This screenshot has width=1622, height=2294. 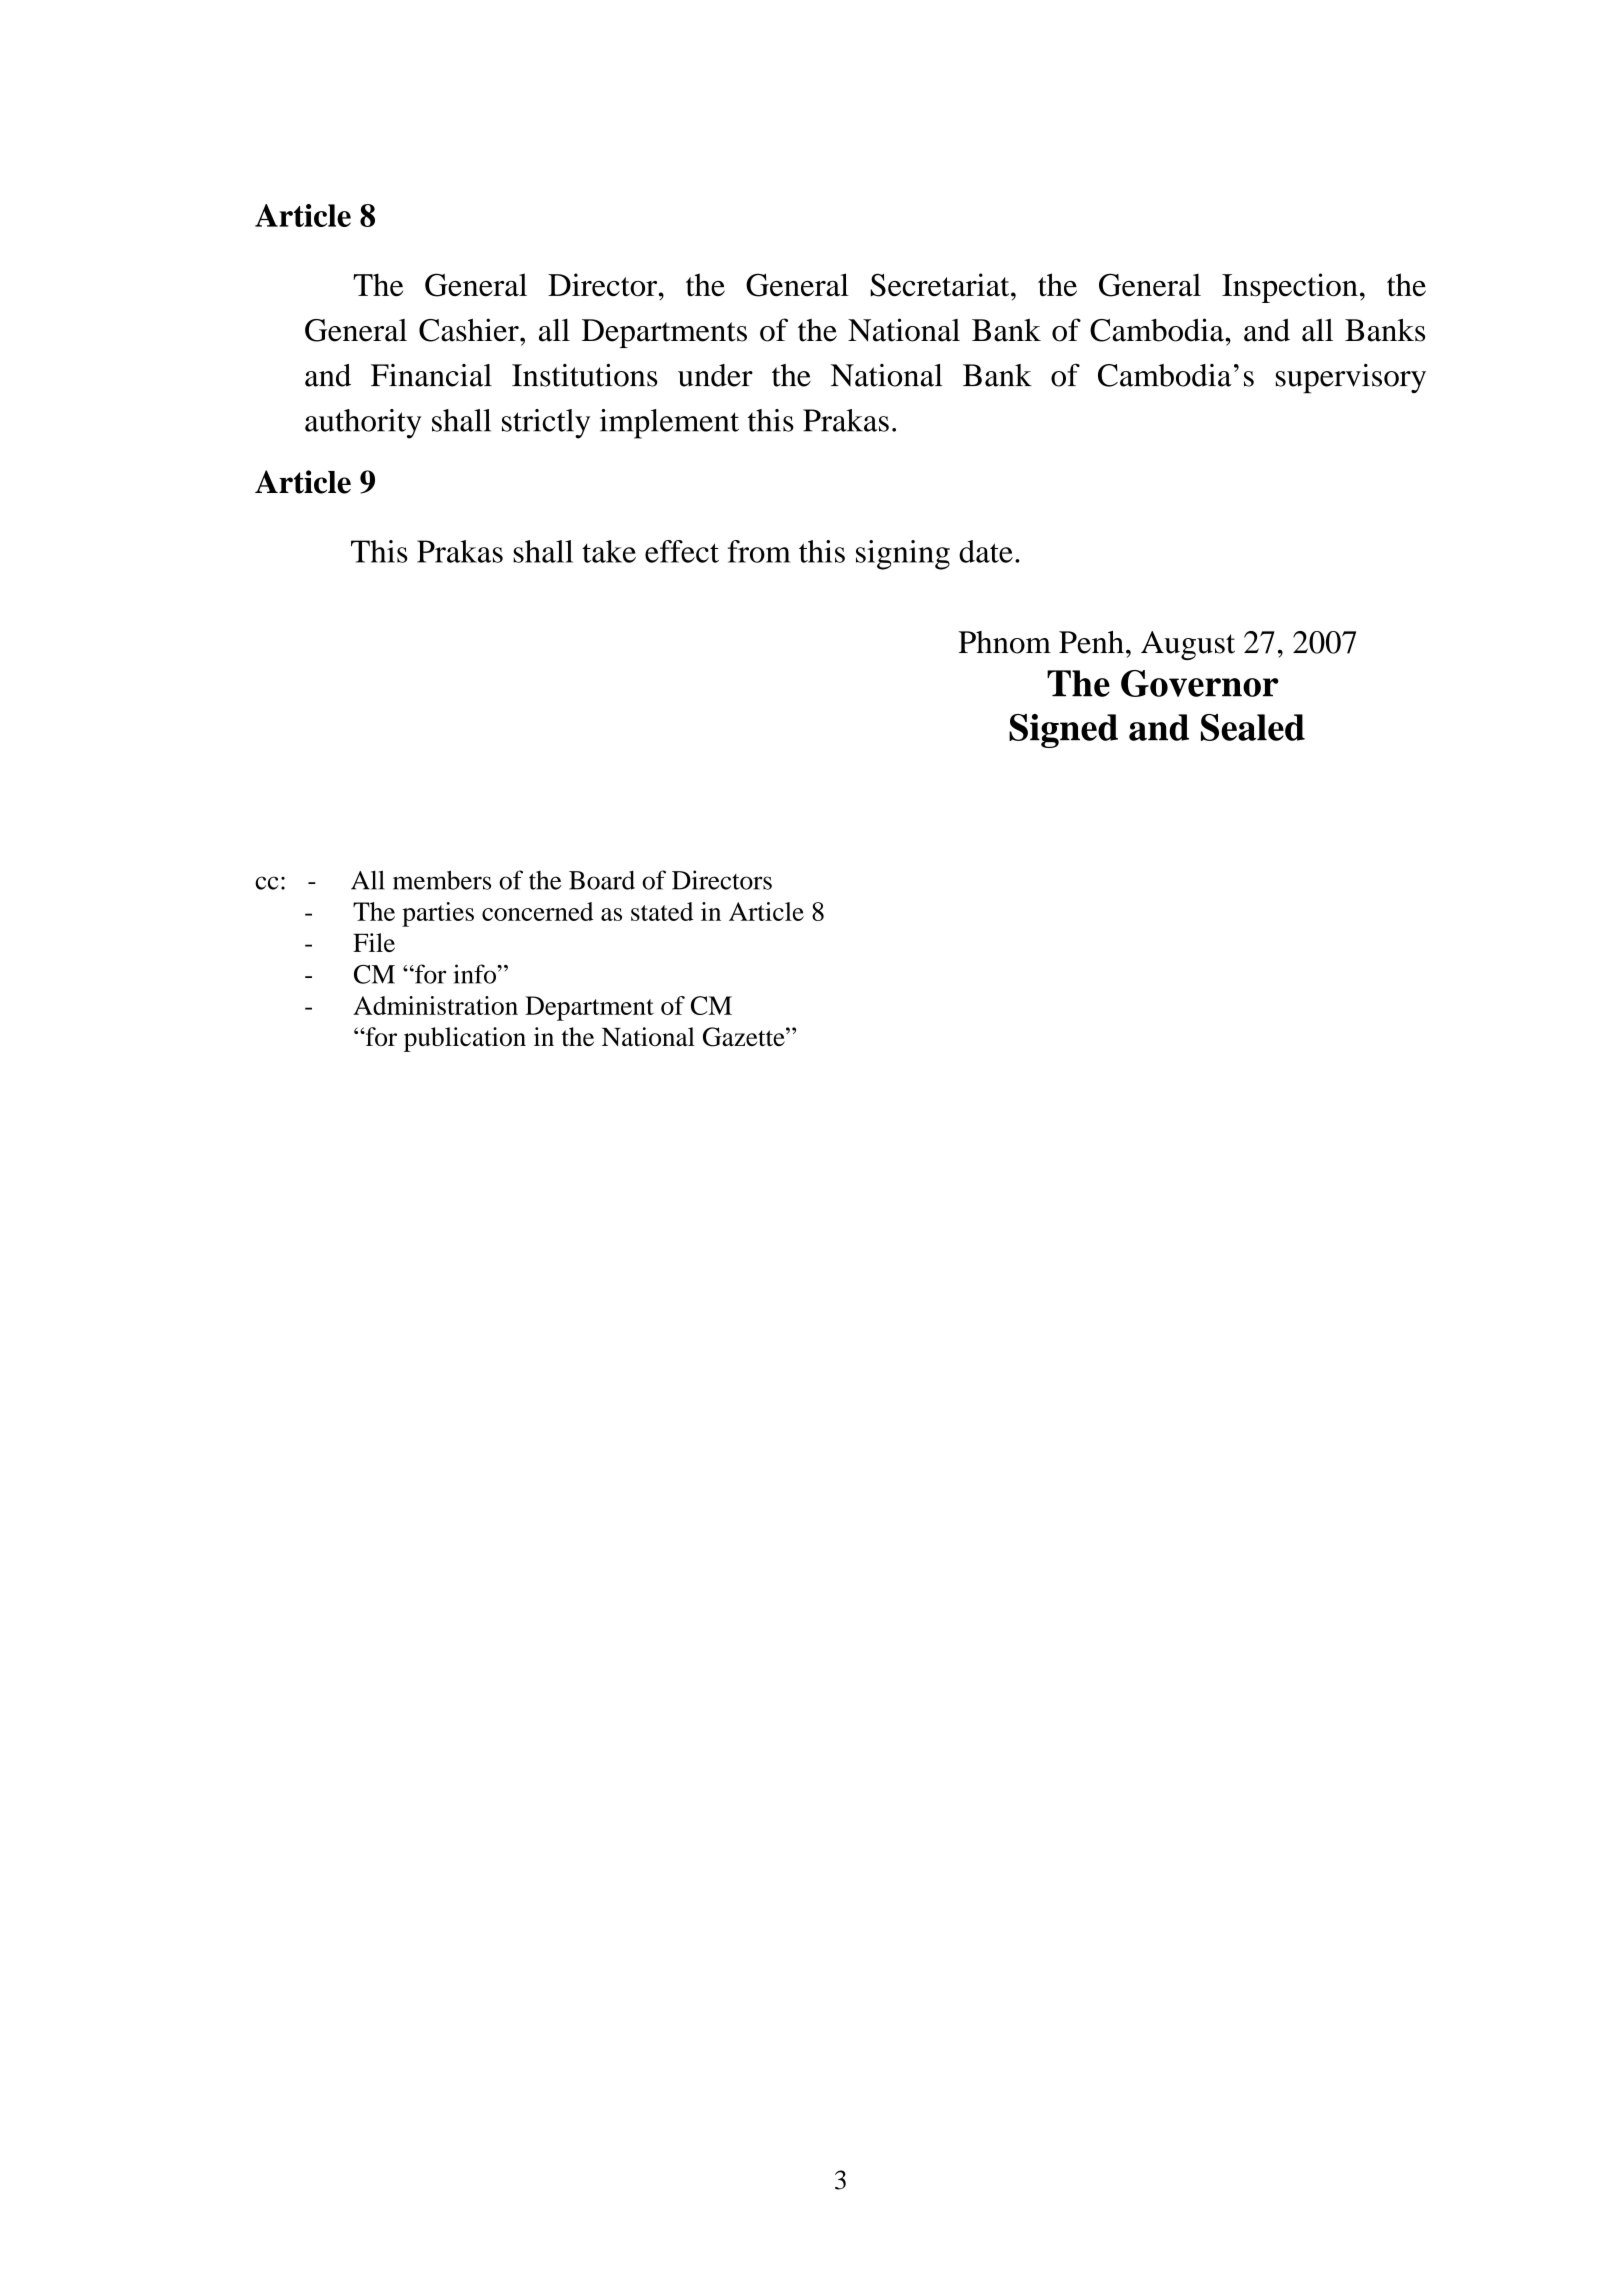 I want to click on Sealed, so click(x=1253, y=727).
